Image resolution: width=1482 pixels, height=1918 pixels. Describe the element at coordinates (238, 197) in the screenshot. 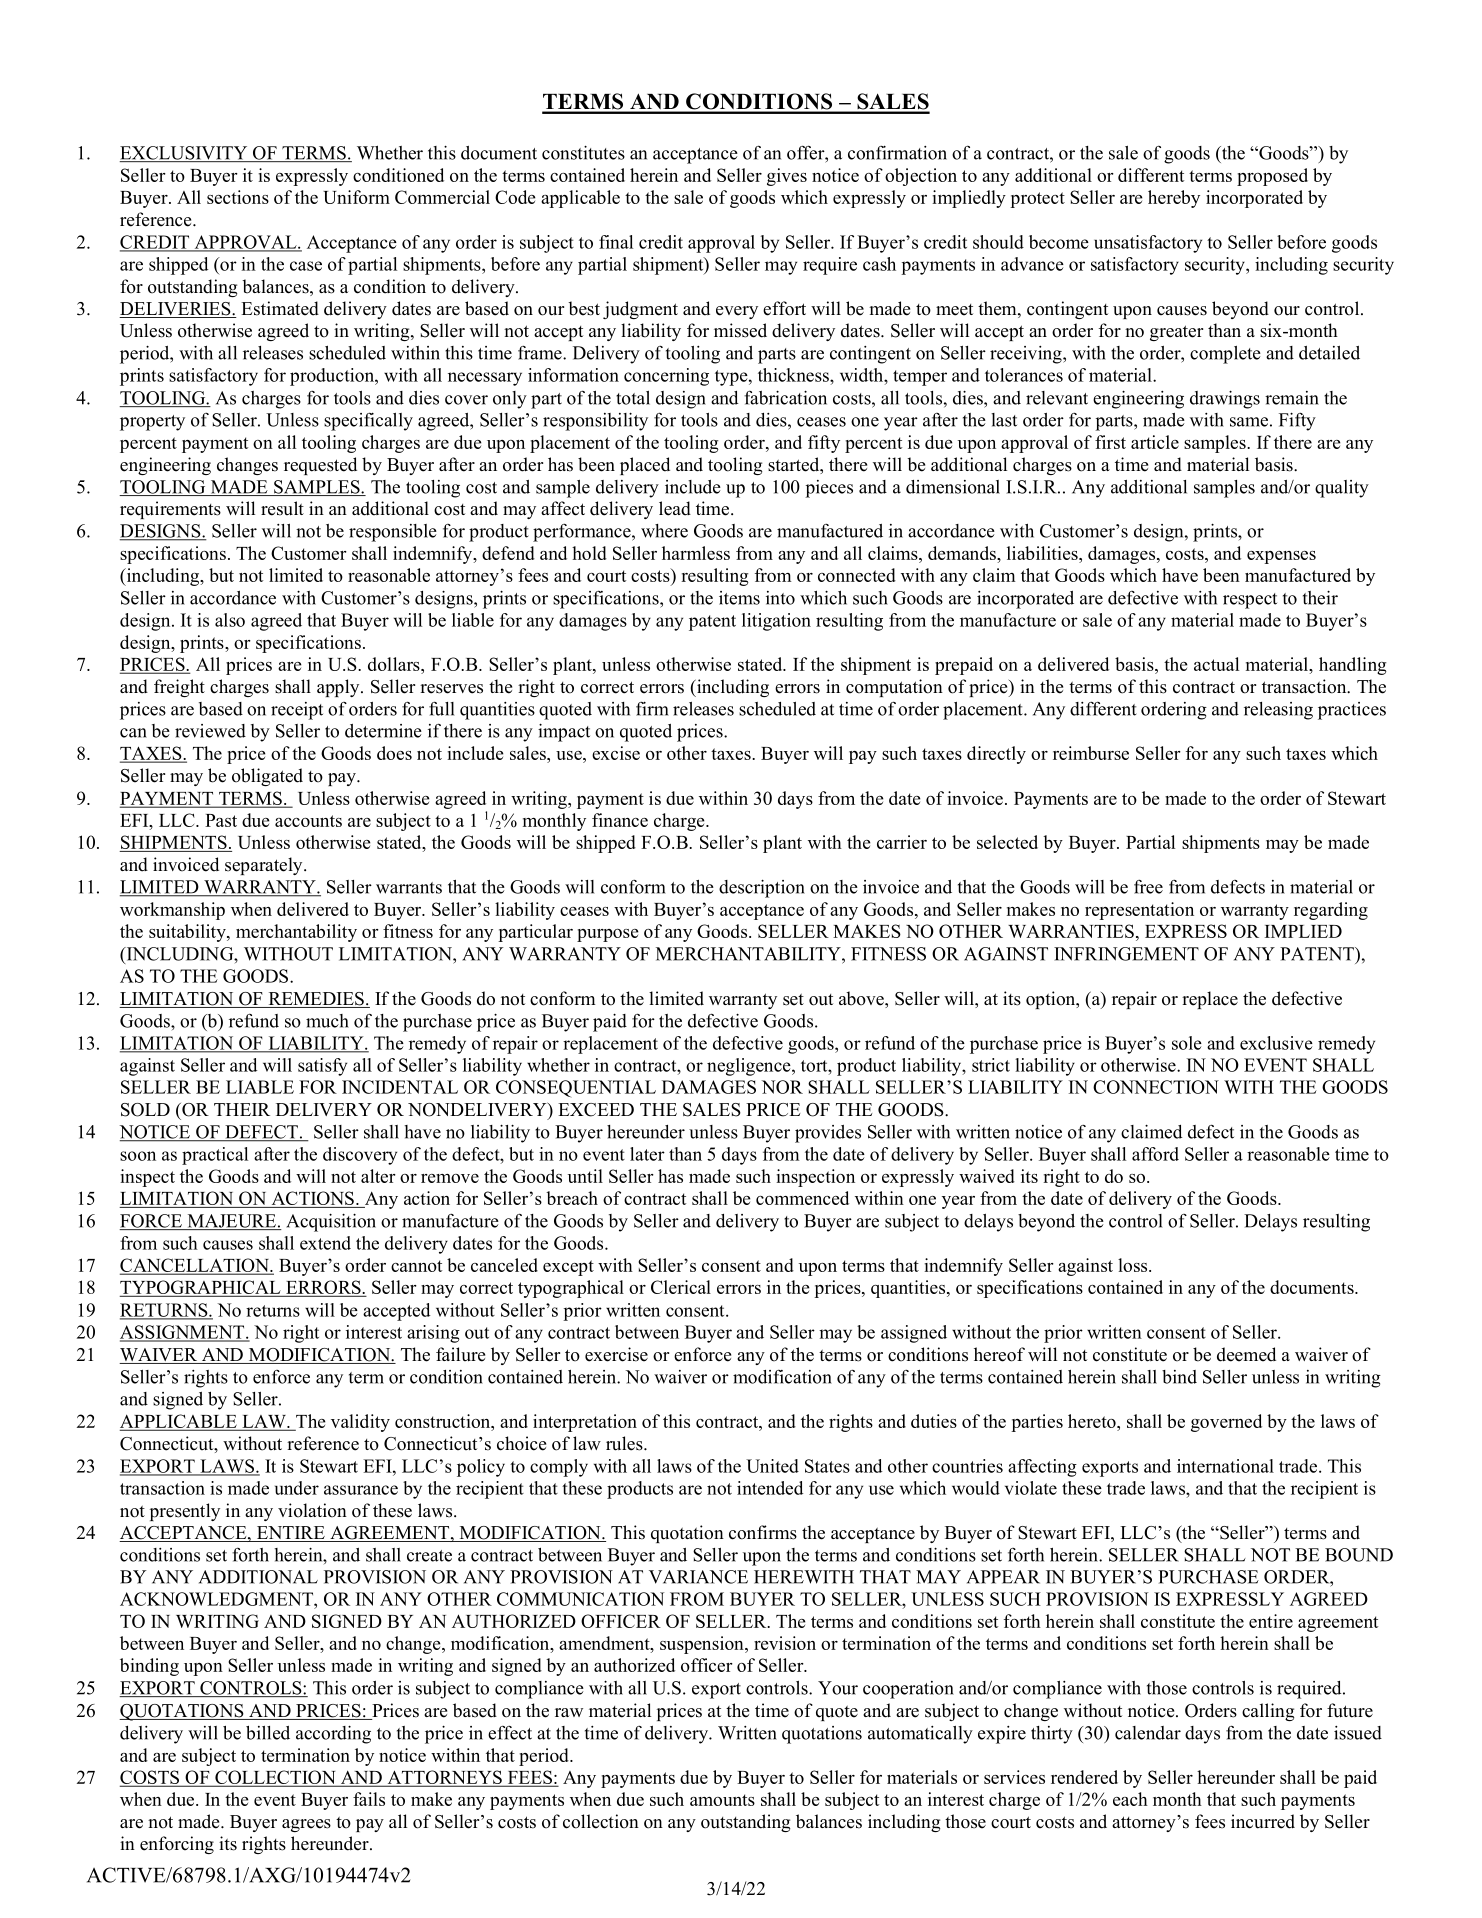

I see `sections` at that location.
